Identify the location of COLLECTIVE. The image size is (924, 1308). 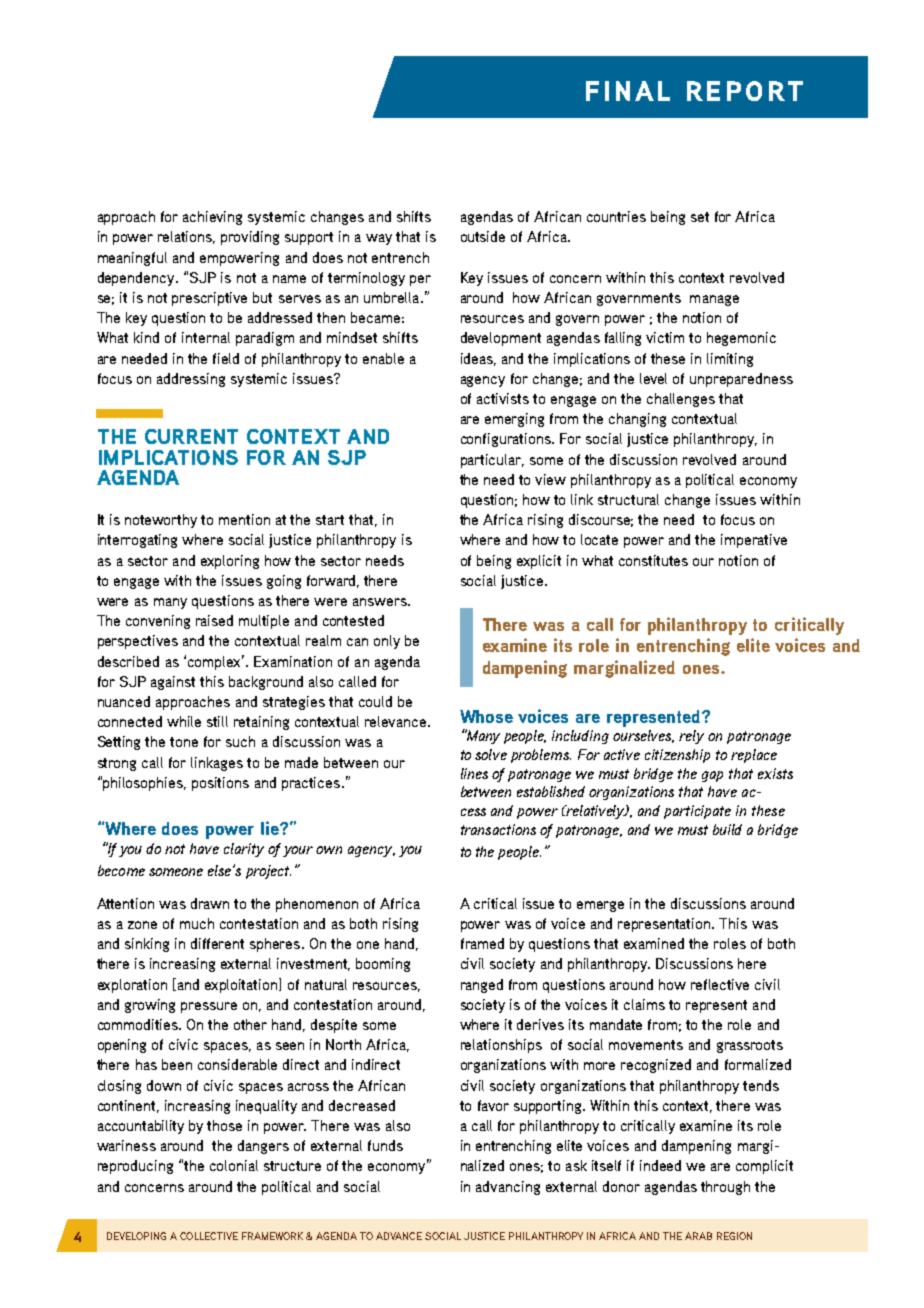
(209, 1236).
